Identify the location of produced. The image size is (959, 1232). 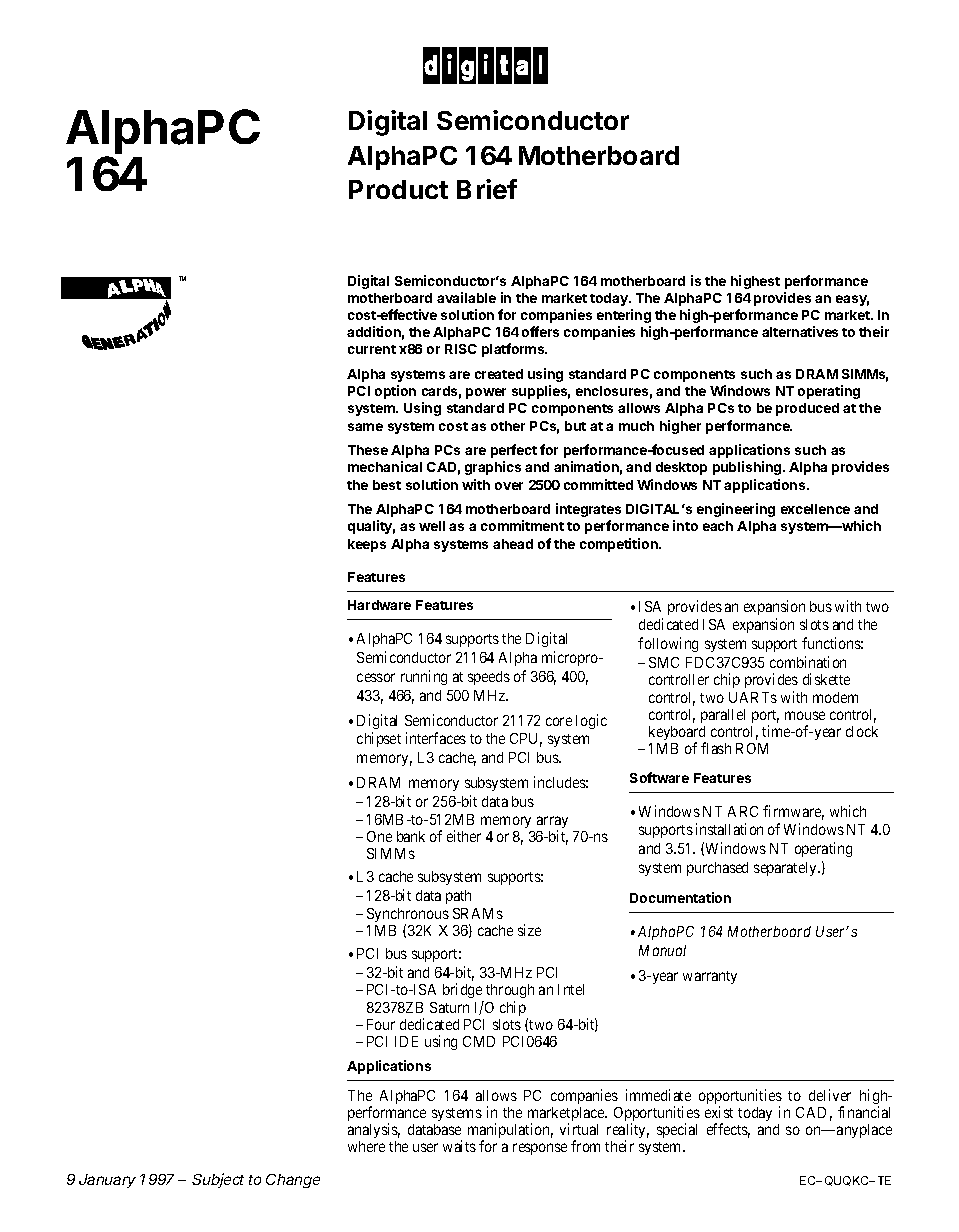
(807, 409).
